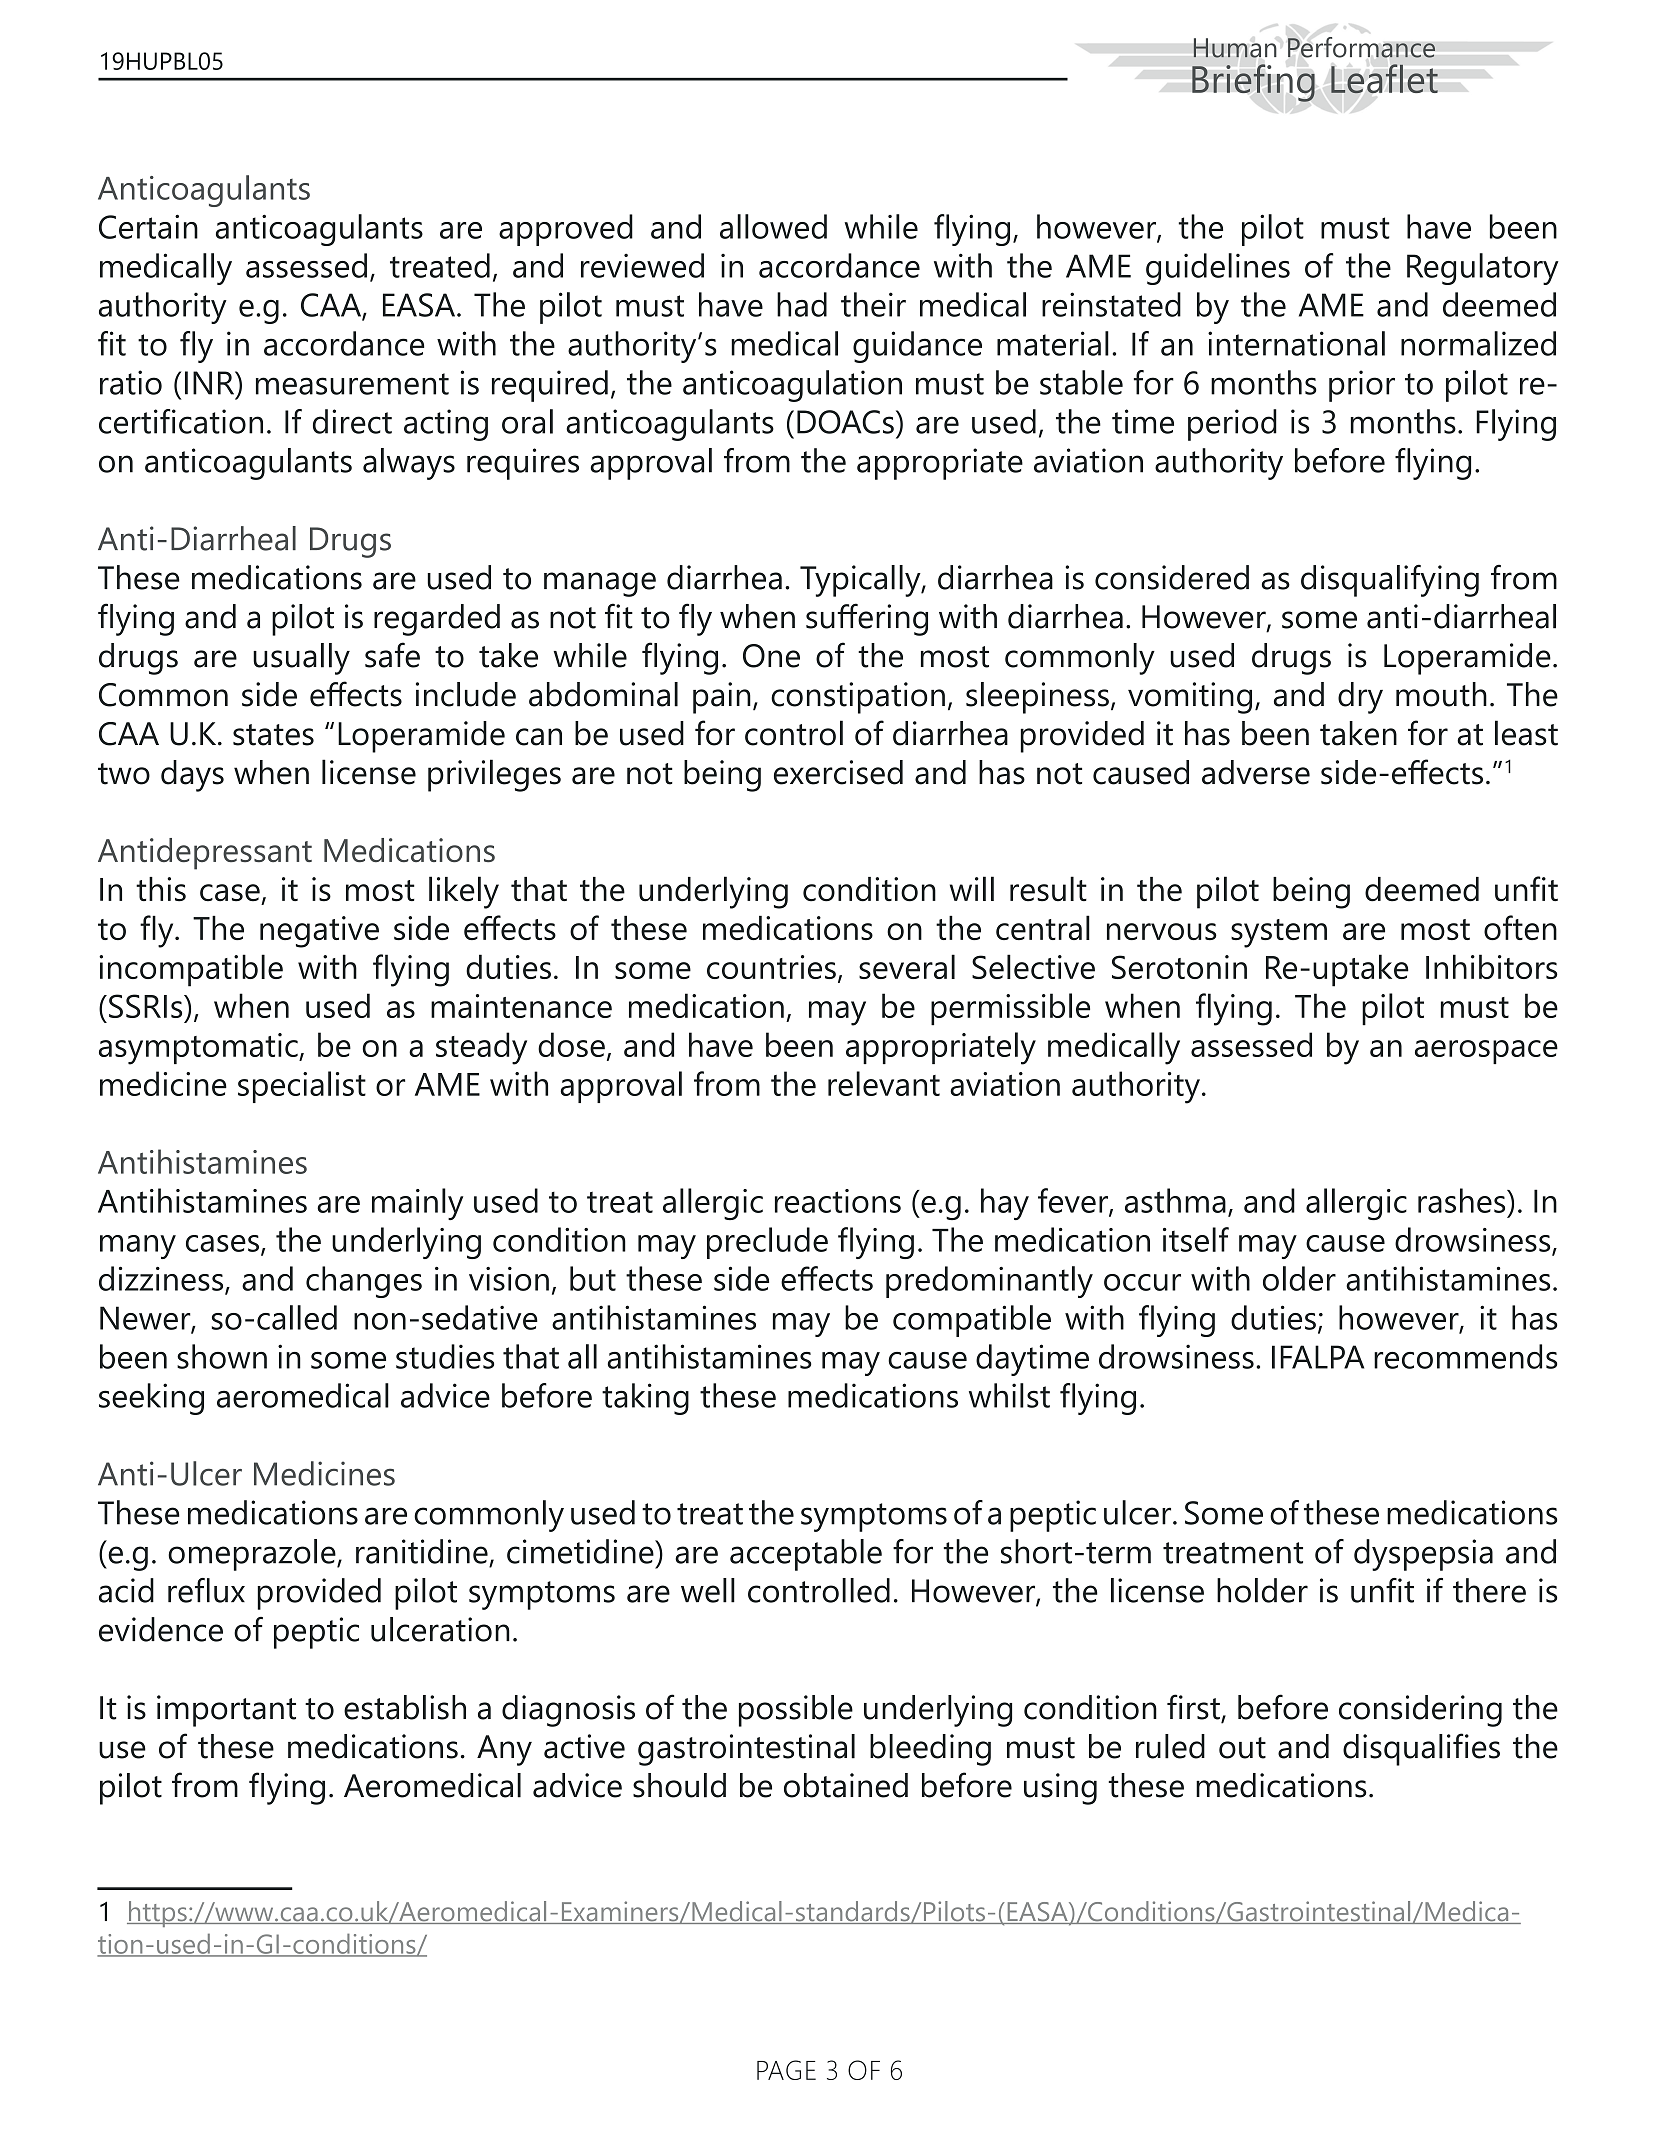 The height and width of the image is (2143, 1656). I want to click on relevant, so click(884, 1083).
